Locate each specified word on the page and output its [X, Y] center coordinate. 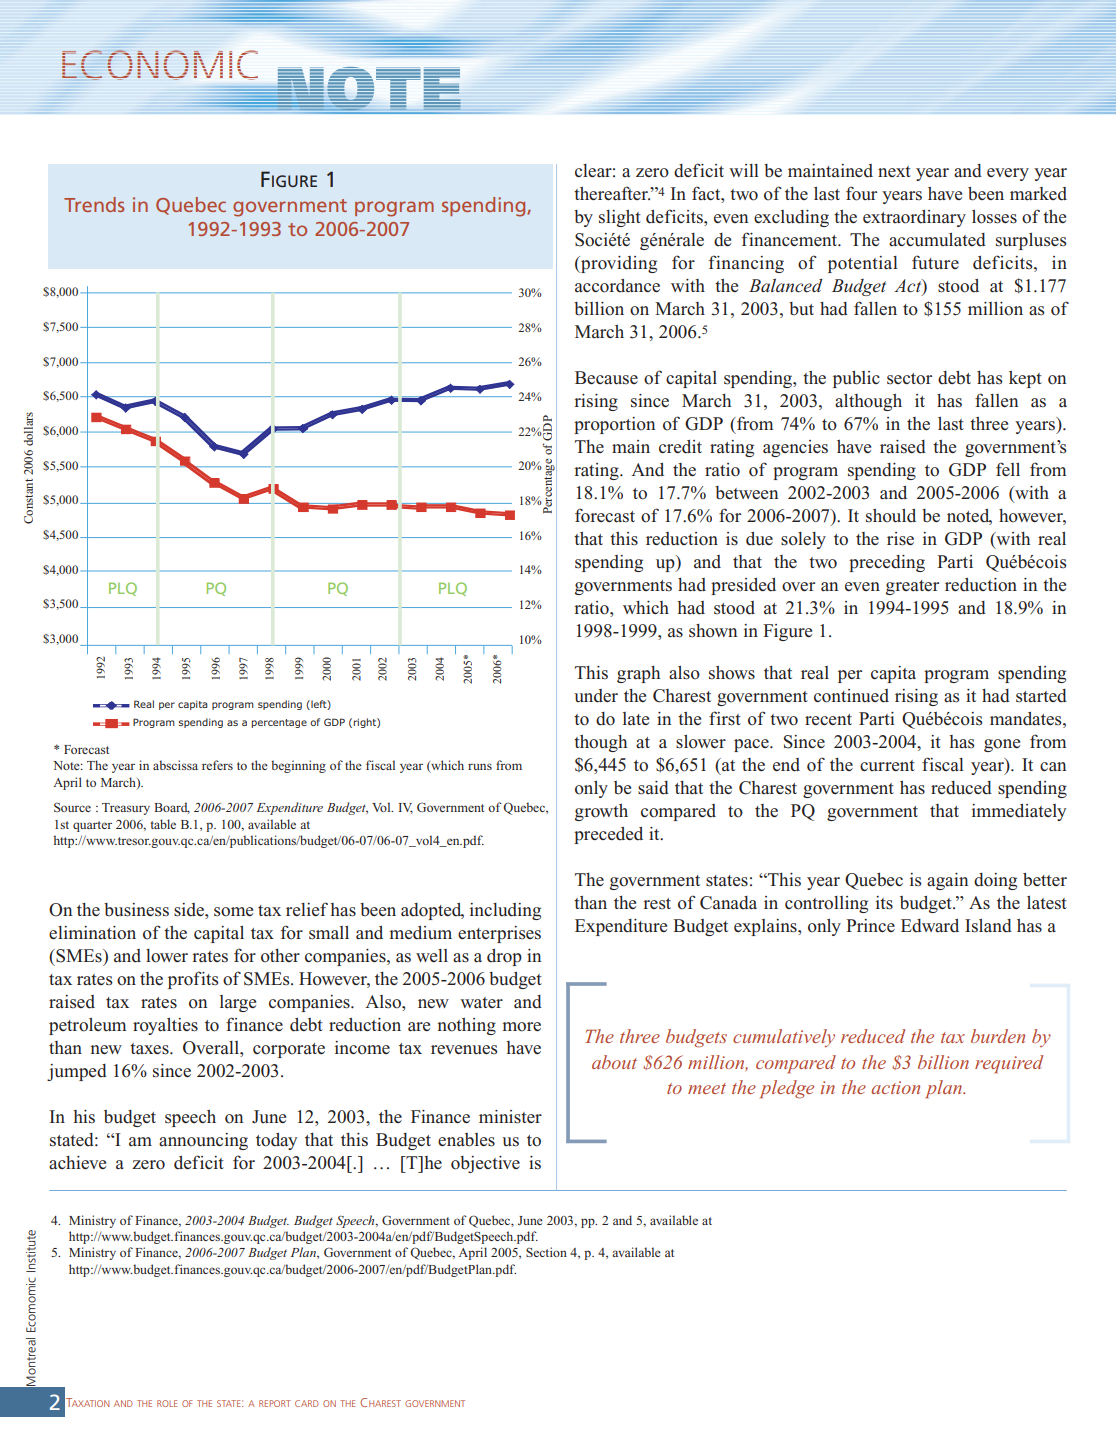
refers [217, 765]
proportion [615, 425]
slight [620, 218]
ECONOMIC [160, 65]
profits [193, 980]
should [891, 516]
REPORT [275, 1403]
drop [504, 957]
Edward [930, 926]
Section [546, 1252]
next [894, 171]
